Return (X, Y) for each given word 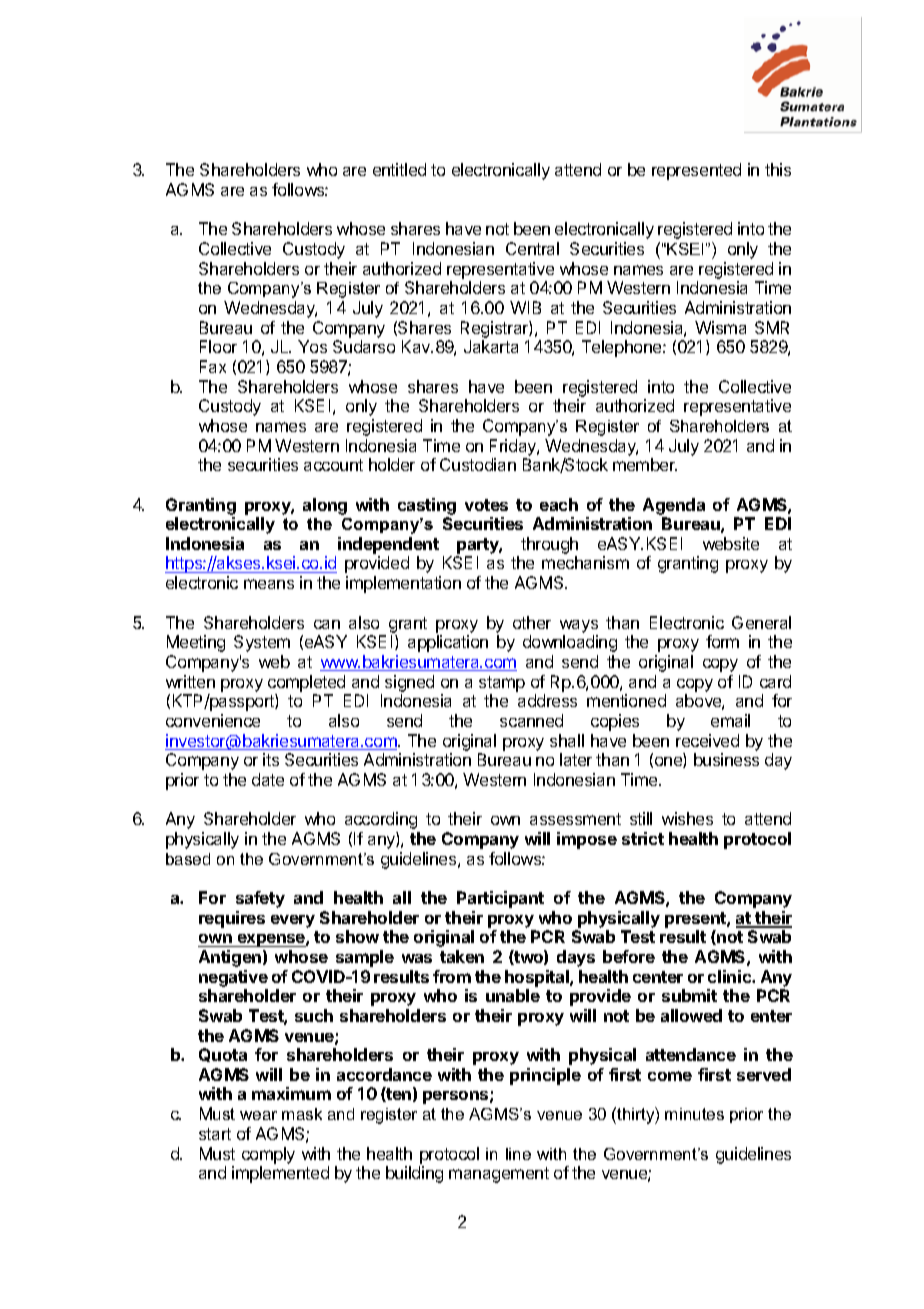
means (269, 584)
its (271, 759)
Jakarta (491, 346)
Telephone (623, 348)
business (726, 759)
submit (689, 995)
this (778, 169)
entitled (399, 169)
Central (532, 248)
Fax (213, 366)
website (731, 543)
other (532, 622)
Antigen (230, 958)
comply (268, 1155)
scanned (531, 720)
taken (462, 956)
